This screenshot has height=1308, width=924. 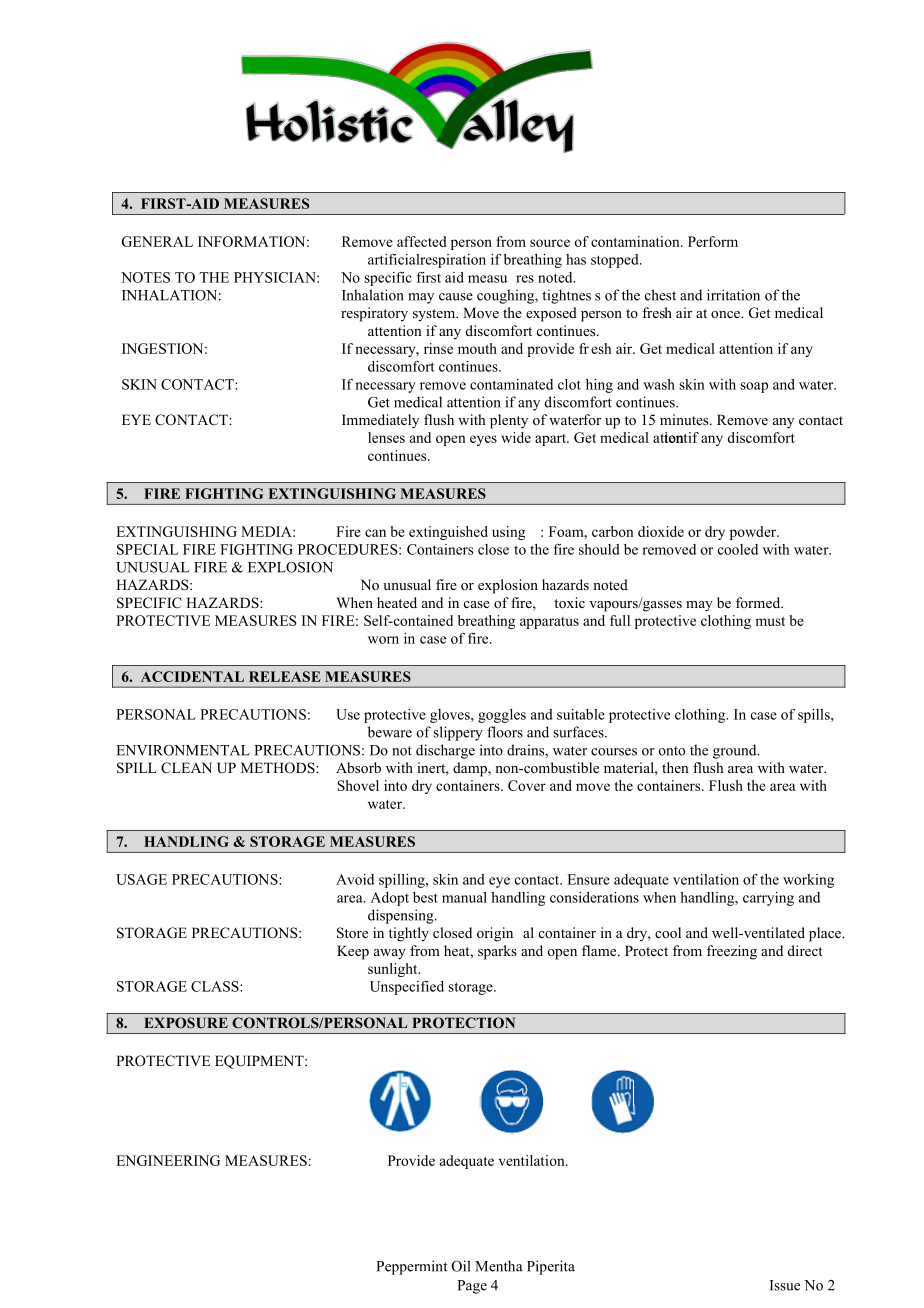 I want to click on freezing, so click(x=732, y=952).
